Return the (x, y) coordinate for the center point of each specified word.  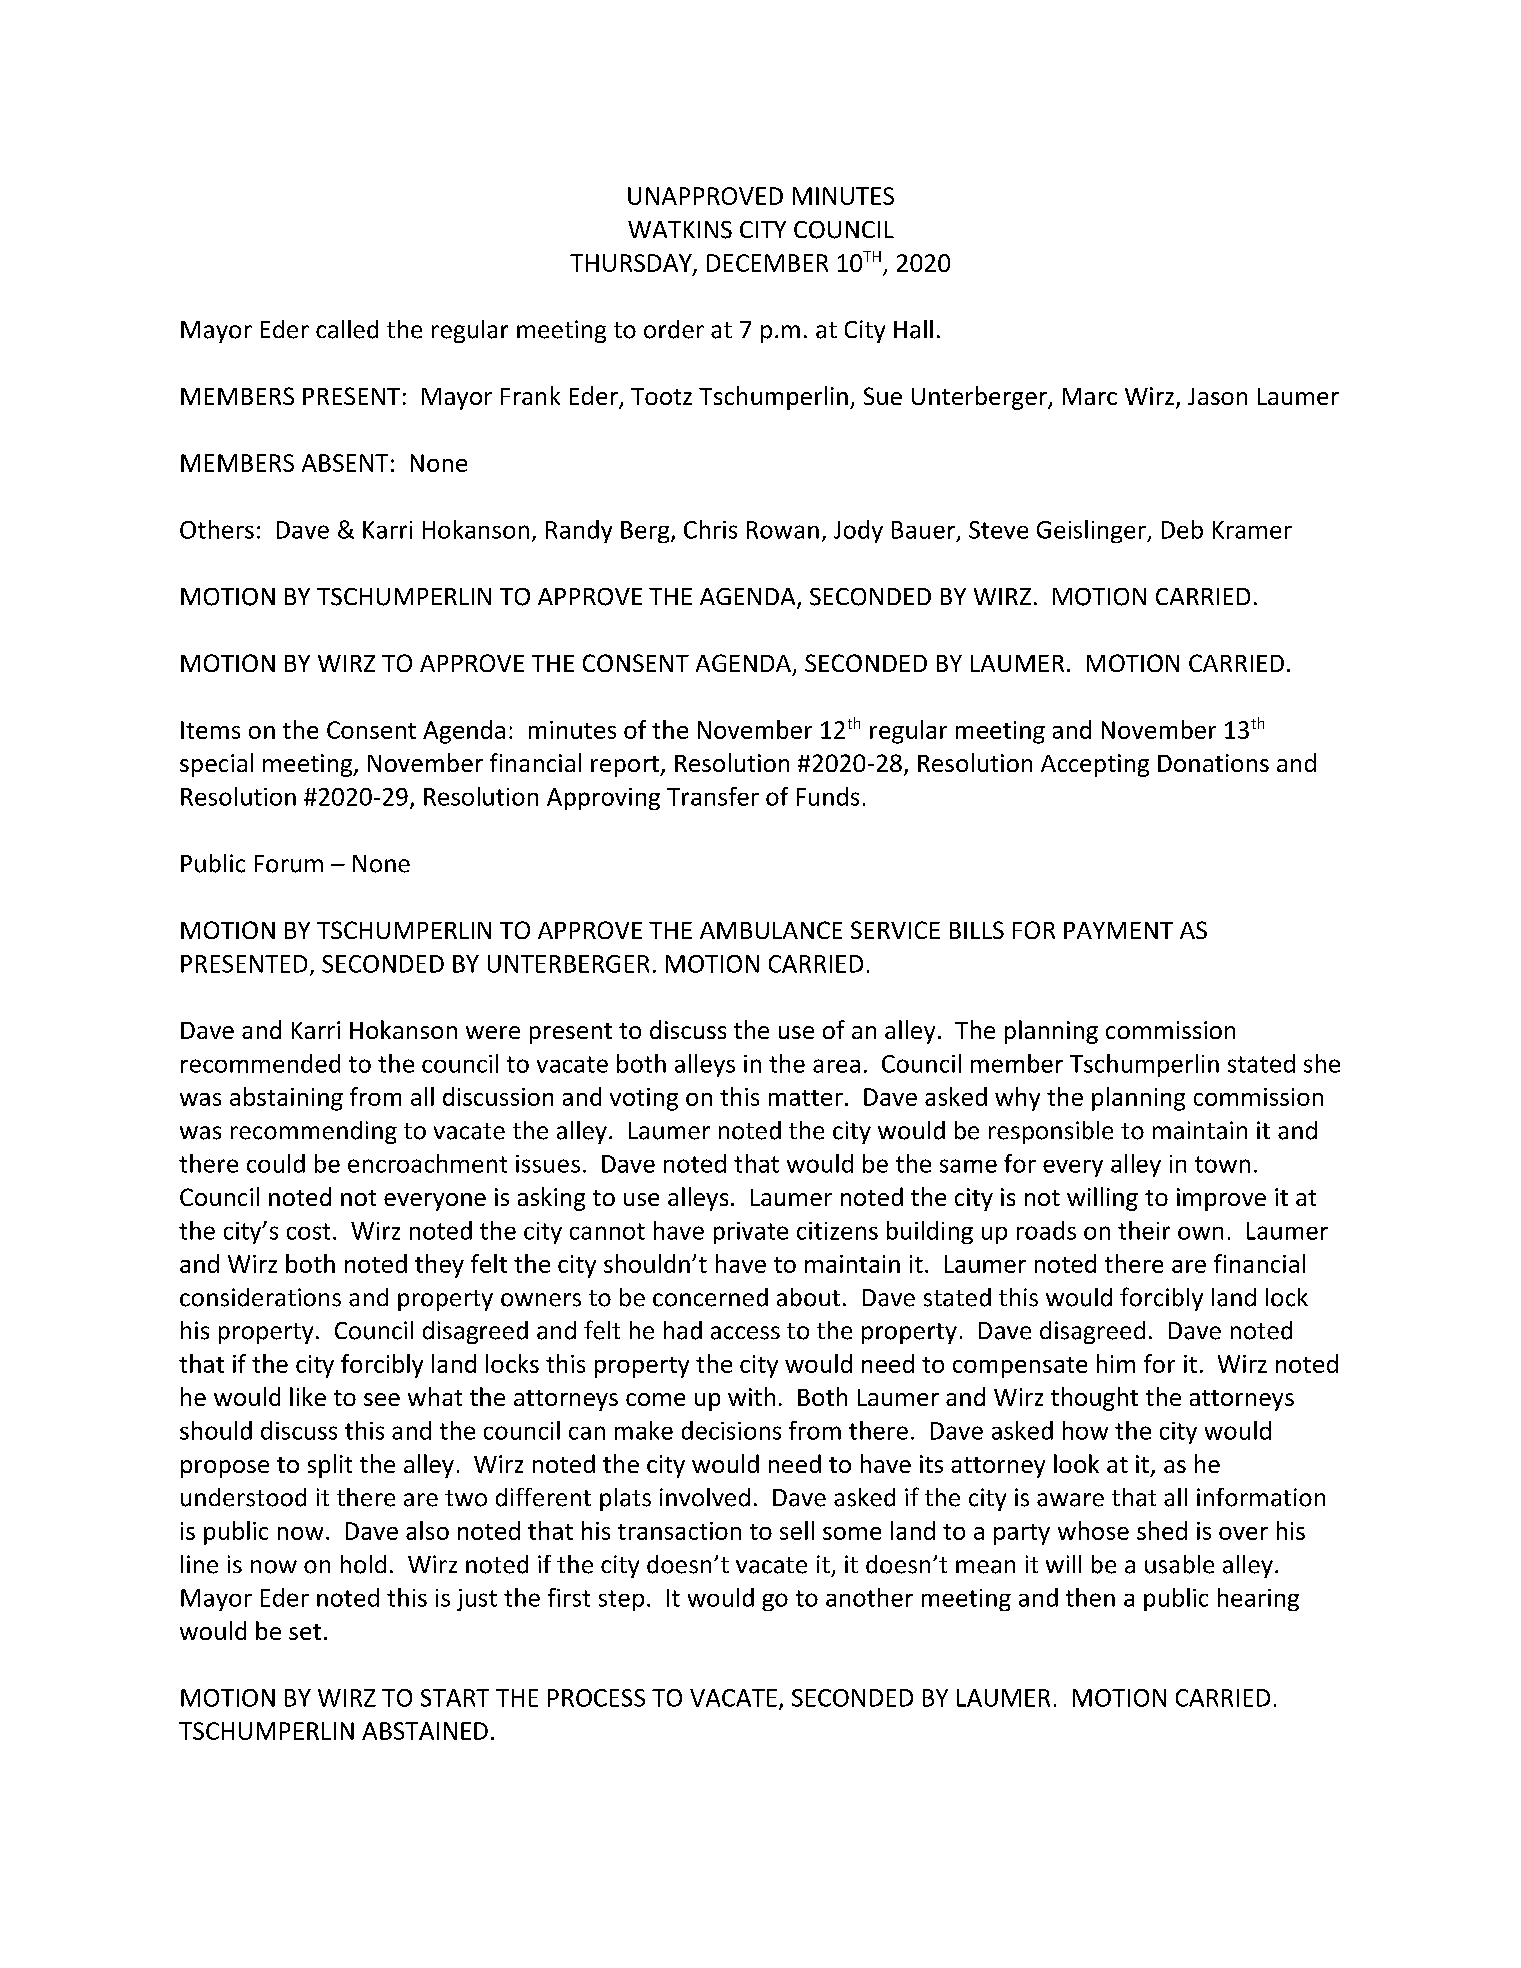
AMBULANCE (771, 930)
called (347, 329)
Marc (1090, 396)
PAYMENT (1118, 930)
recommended (260, 1063)
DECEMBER (767, 263)
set (305, 1632)
